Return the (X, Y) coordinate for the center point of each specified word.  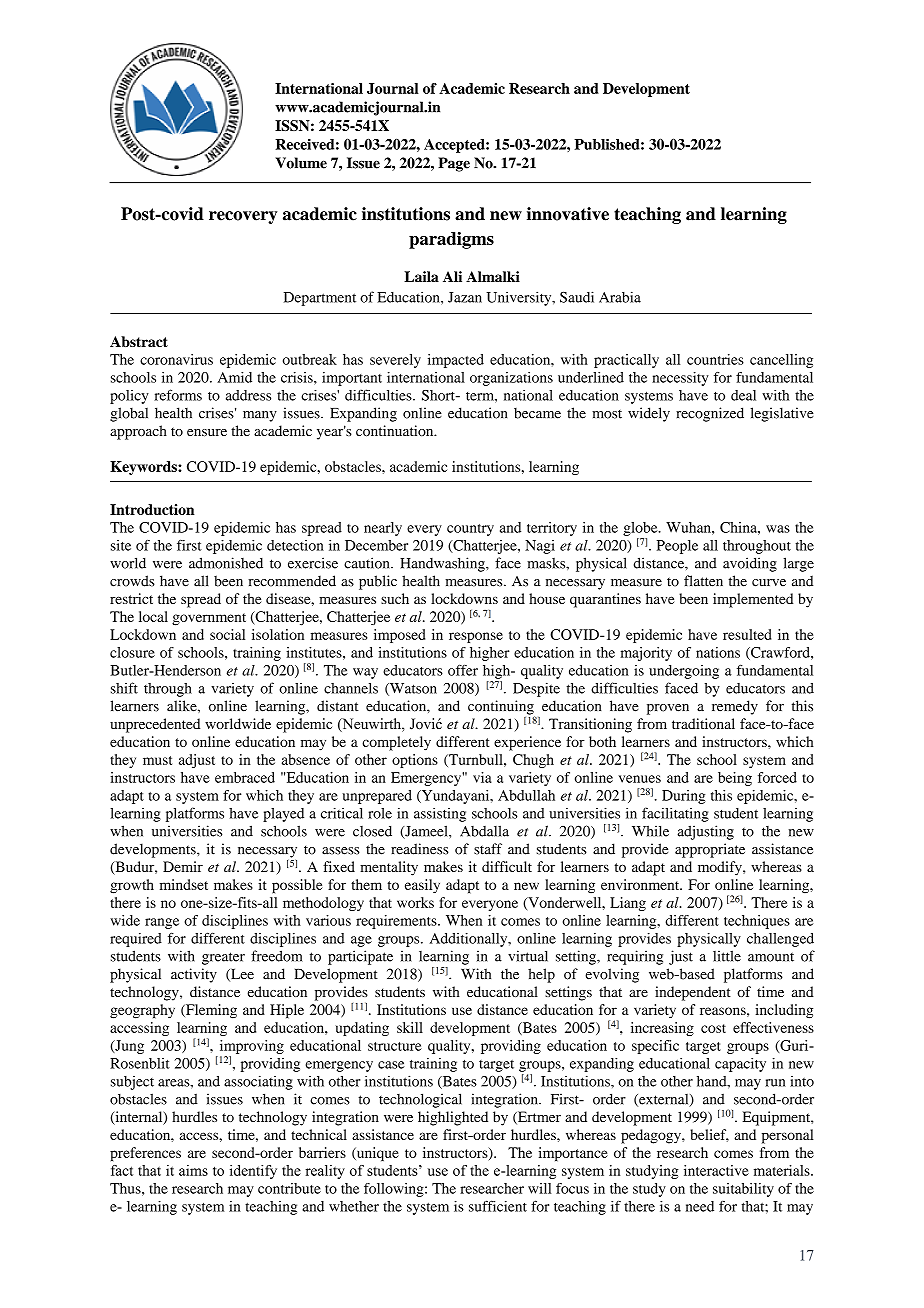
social (227, 634)
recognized (710, 414)
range (162, 923)
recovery (243, 217)
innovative (568, 214)
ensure (207, 433)
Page (454, 164)
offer (463, 670)
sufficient (498, 1206)
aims (193, 1170)
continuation (396, 431)
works (415, 902)
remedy (735, 707)
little (727, 956)
